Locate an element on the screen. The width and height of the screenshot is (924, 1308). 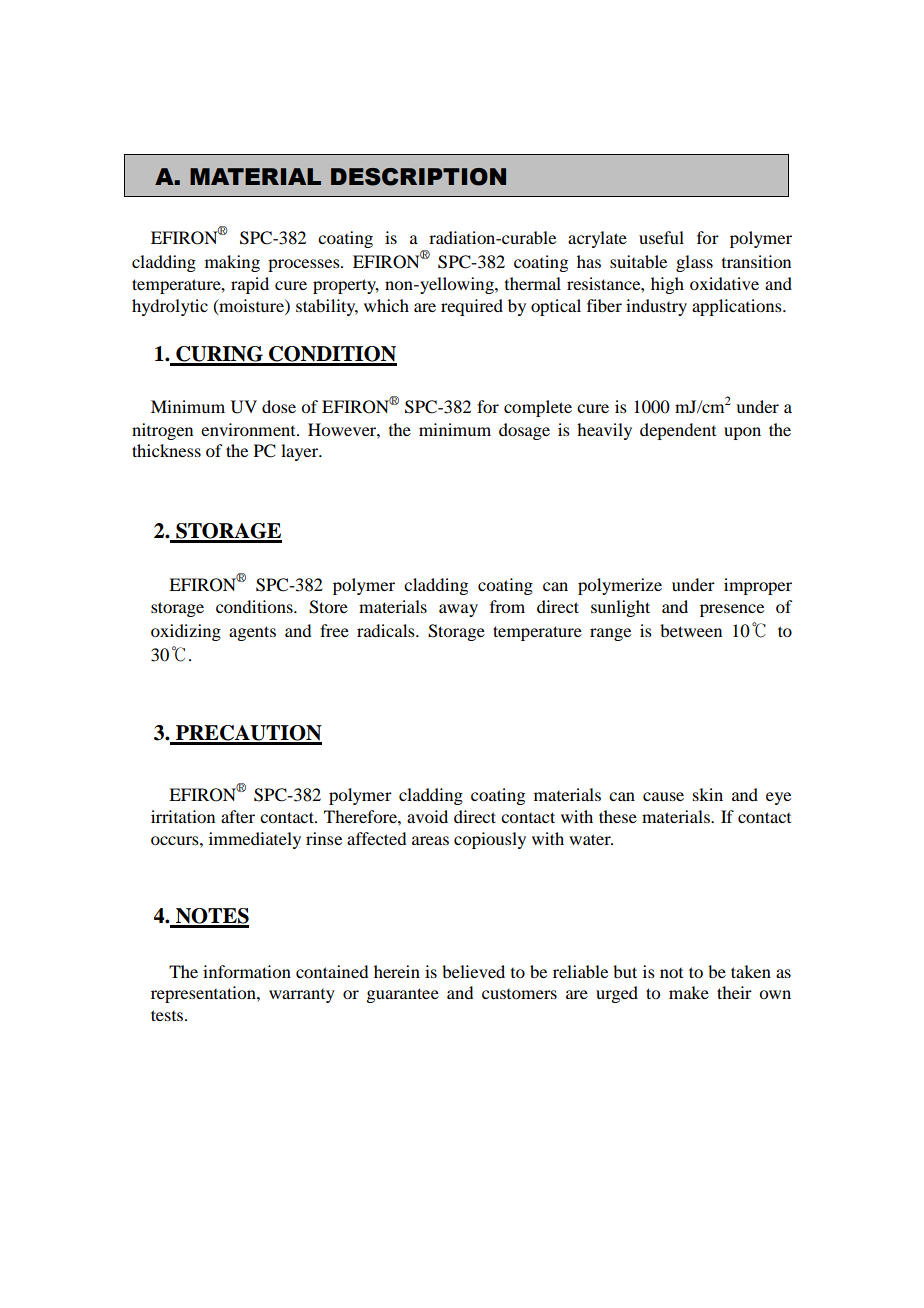
information is located at coordinates (247, 971).
